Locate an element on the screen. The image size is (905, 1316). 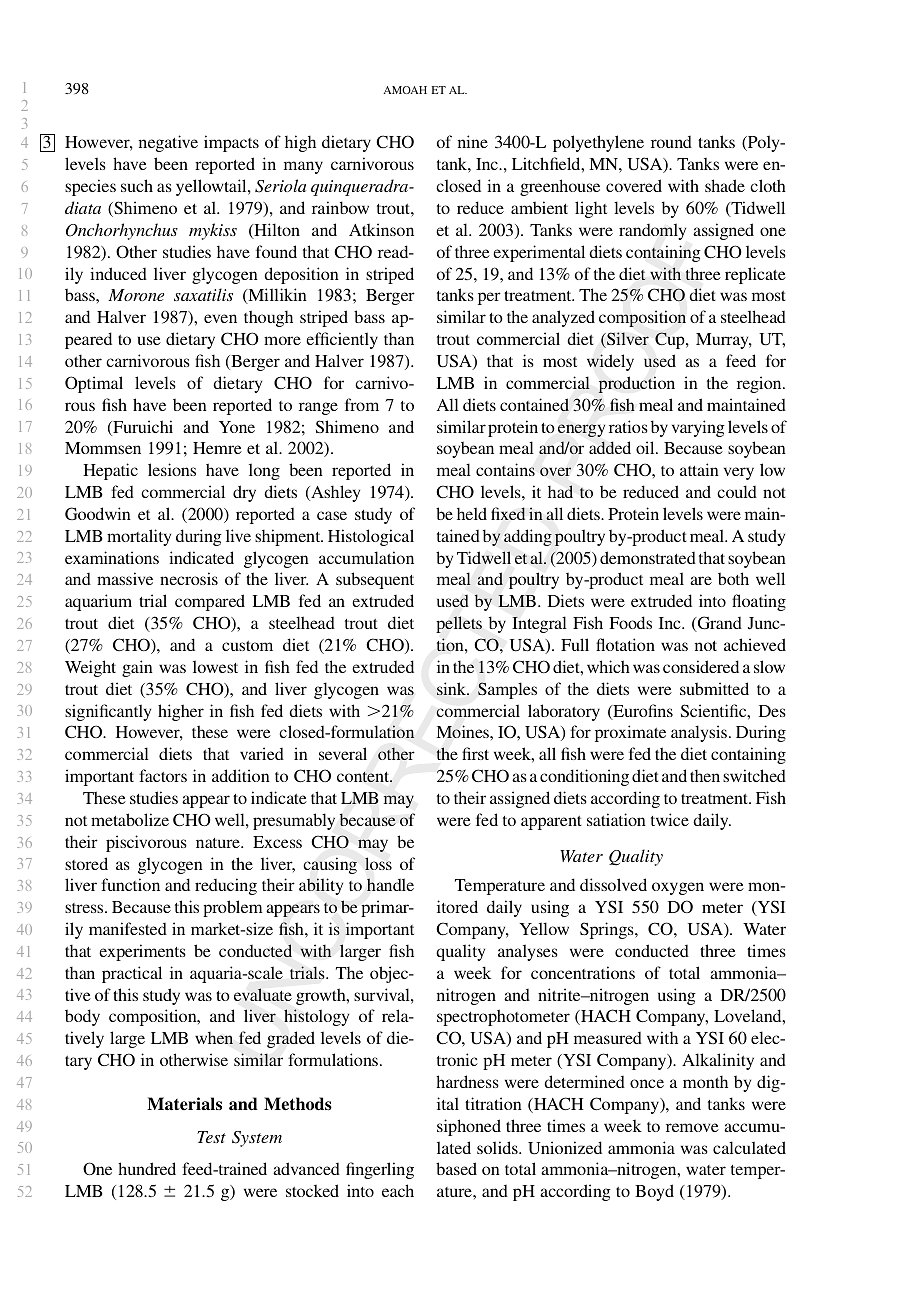
sink is located at coordinates (452, 688).
